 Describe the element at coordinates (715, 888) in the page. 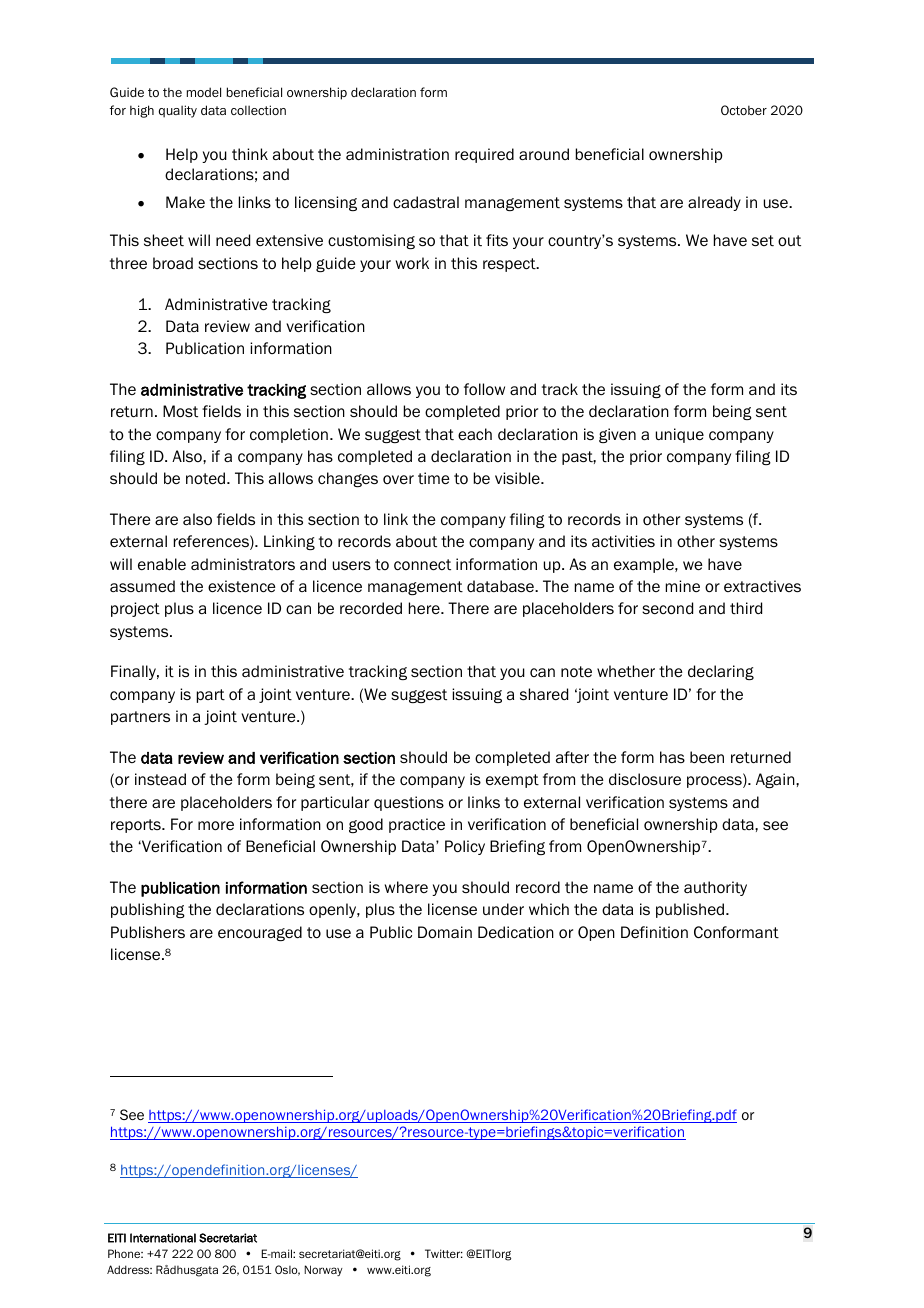

I see `authority` at that location.
